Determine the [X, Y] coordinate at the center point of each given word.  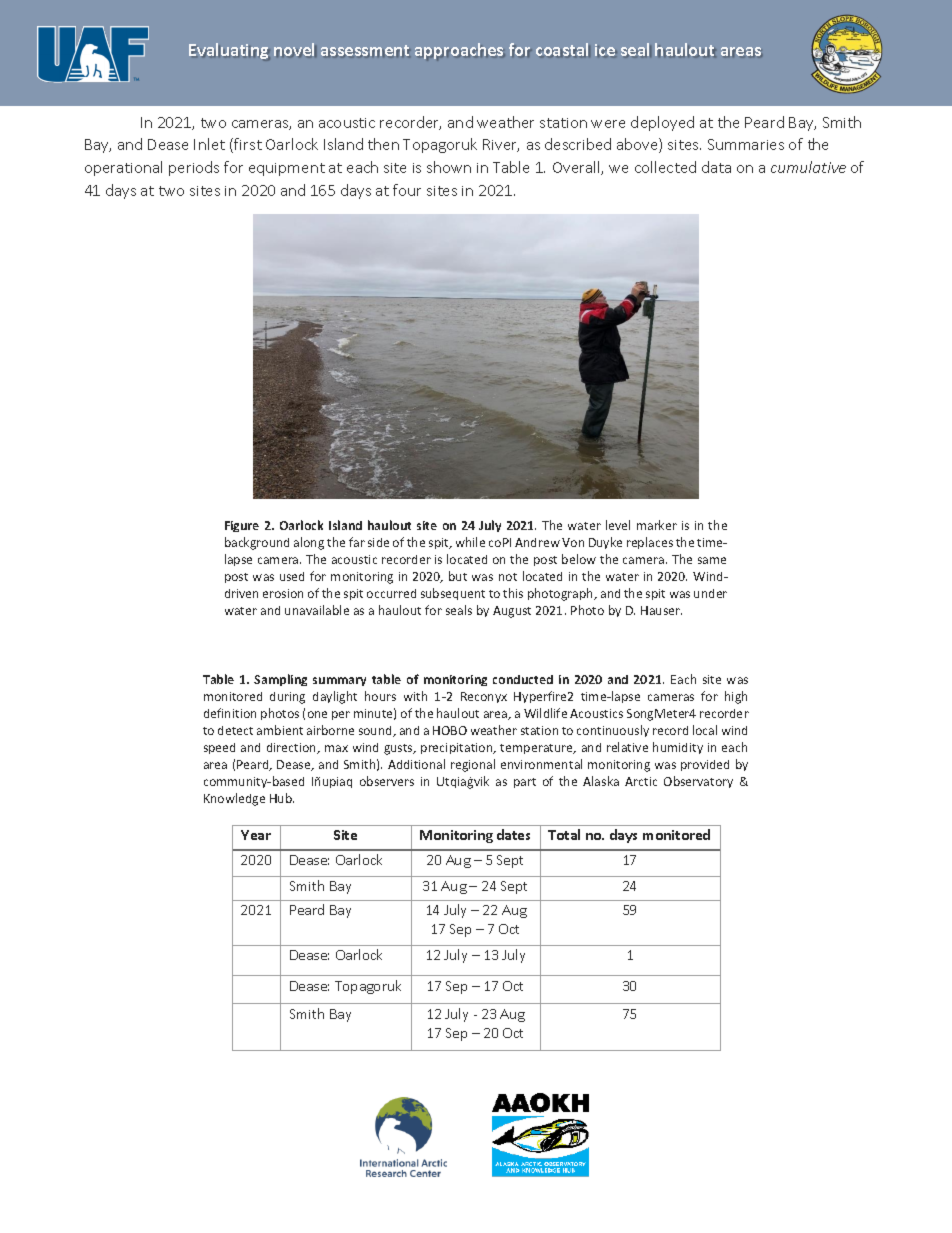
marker [657, 525]
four [407, 190]
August [512, 612]
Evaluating [229, 51]
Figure [242, 526]
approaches [460, 51]
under [710, 593]
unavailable [317, 610]
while [470, 542]
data [716, 167]
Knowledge [234, 799]
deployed [662, 123]
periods [194, 168]
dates [513, 834]
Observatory [698, 782]
